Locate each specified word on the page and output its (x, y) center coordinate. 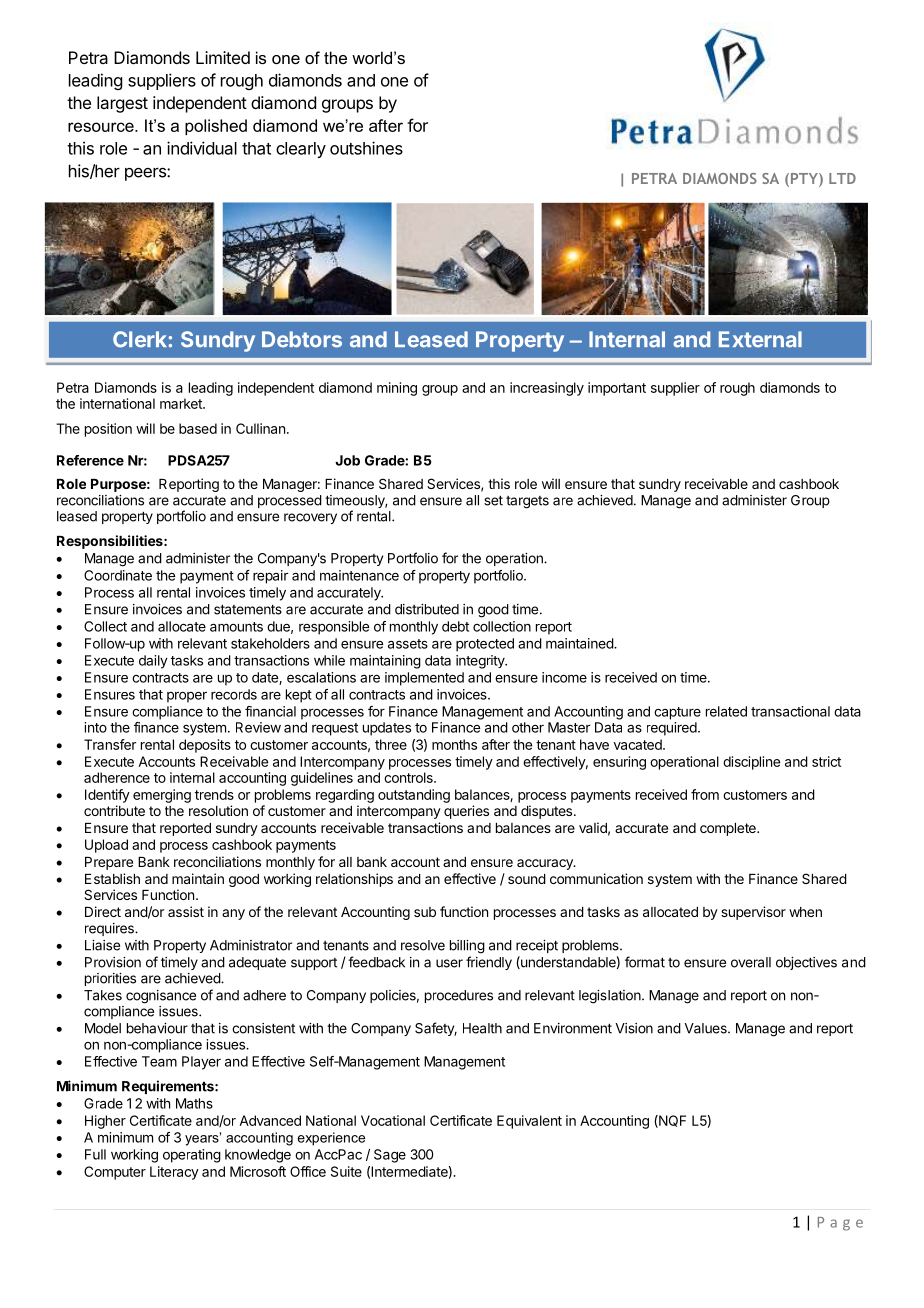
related (726, 711)
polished (216, 127)
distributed (427, 609)
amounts (236, 627)
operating (192, 1156)
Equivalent (529, 1122)
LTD (842, 178)
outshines (366, 148)
